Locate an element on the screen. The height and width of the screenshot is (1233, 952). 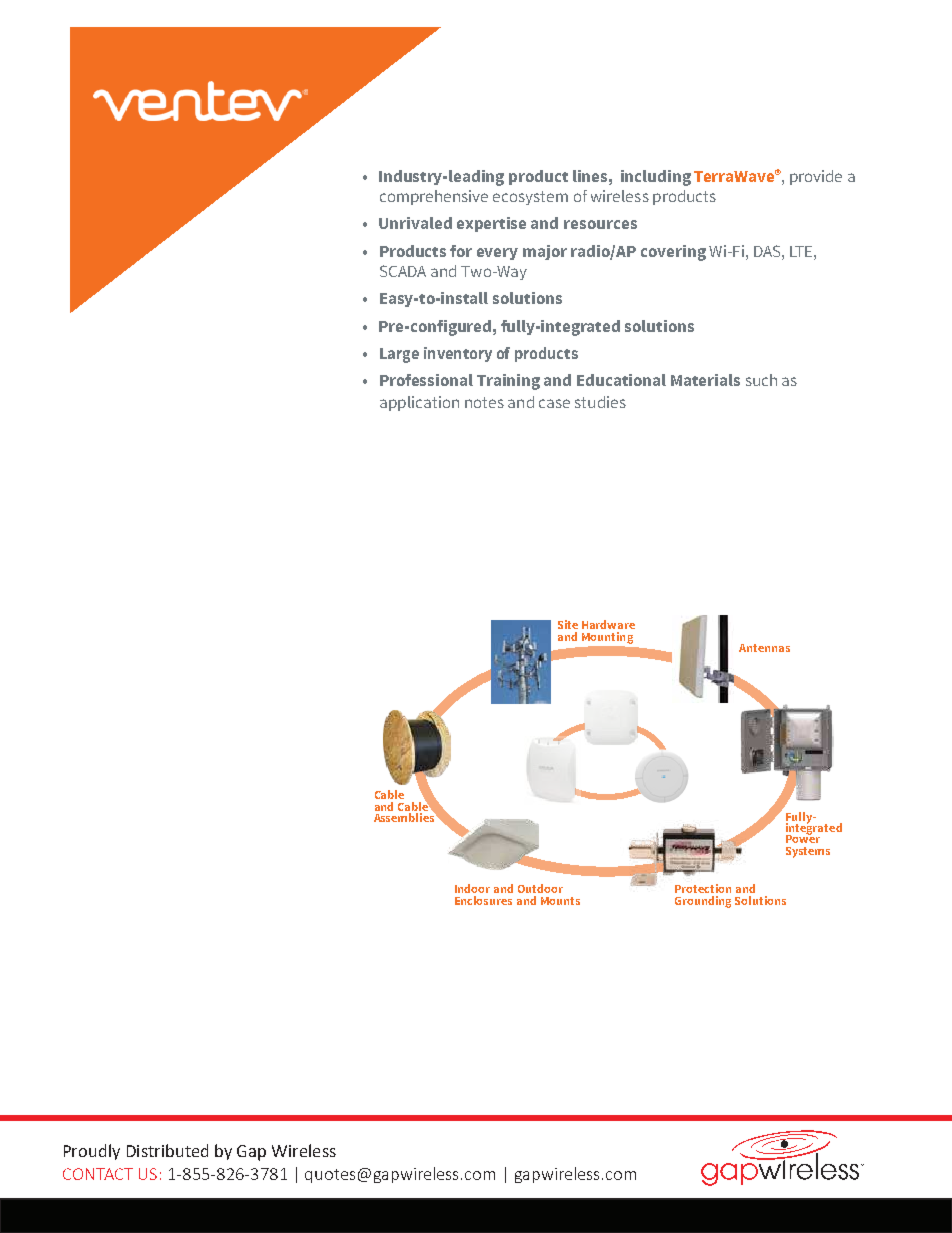
application is located at coordinates (419, 403).
